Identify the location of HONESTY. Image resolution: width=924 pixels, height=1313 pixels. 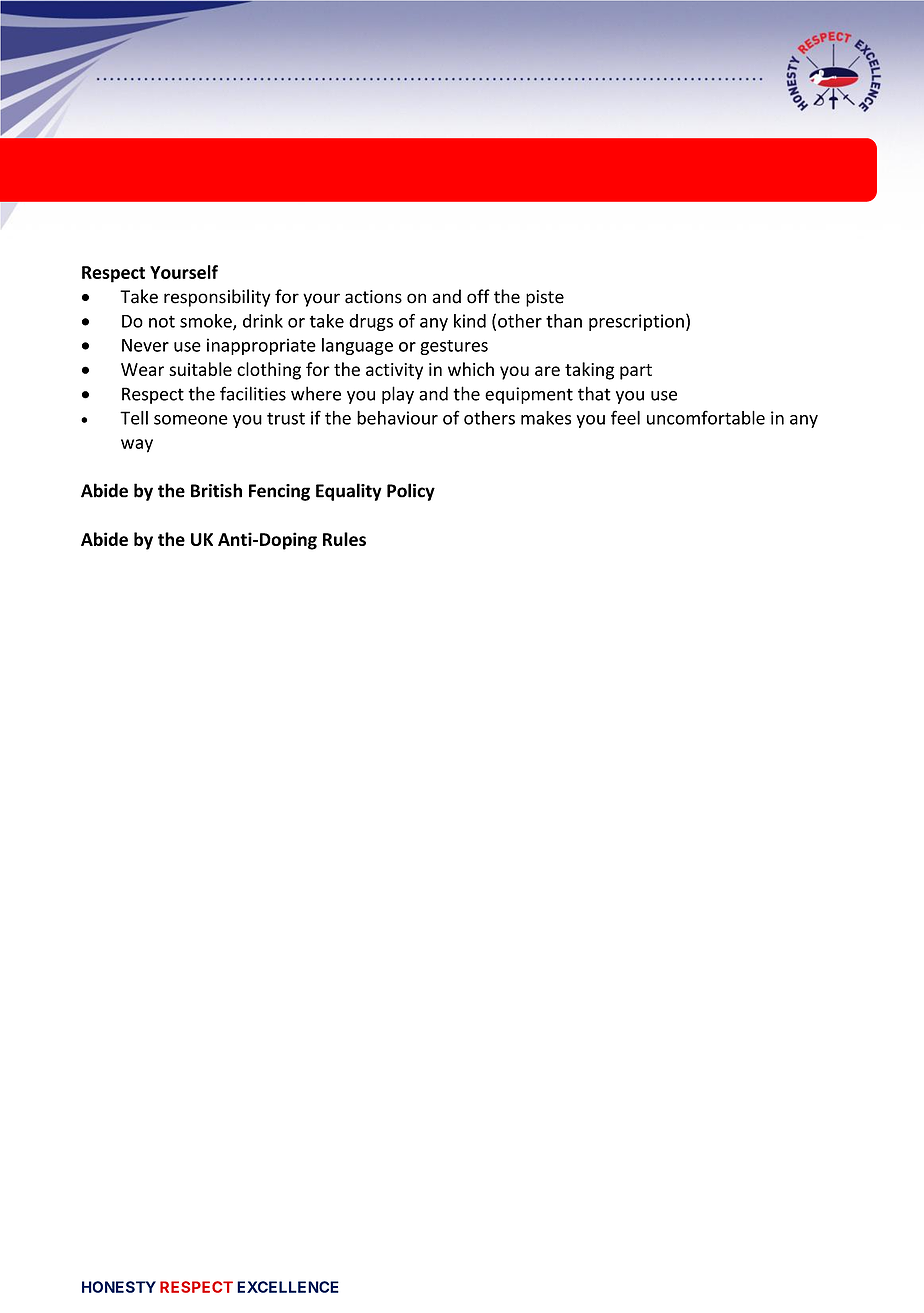
(119, 1287).
